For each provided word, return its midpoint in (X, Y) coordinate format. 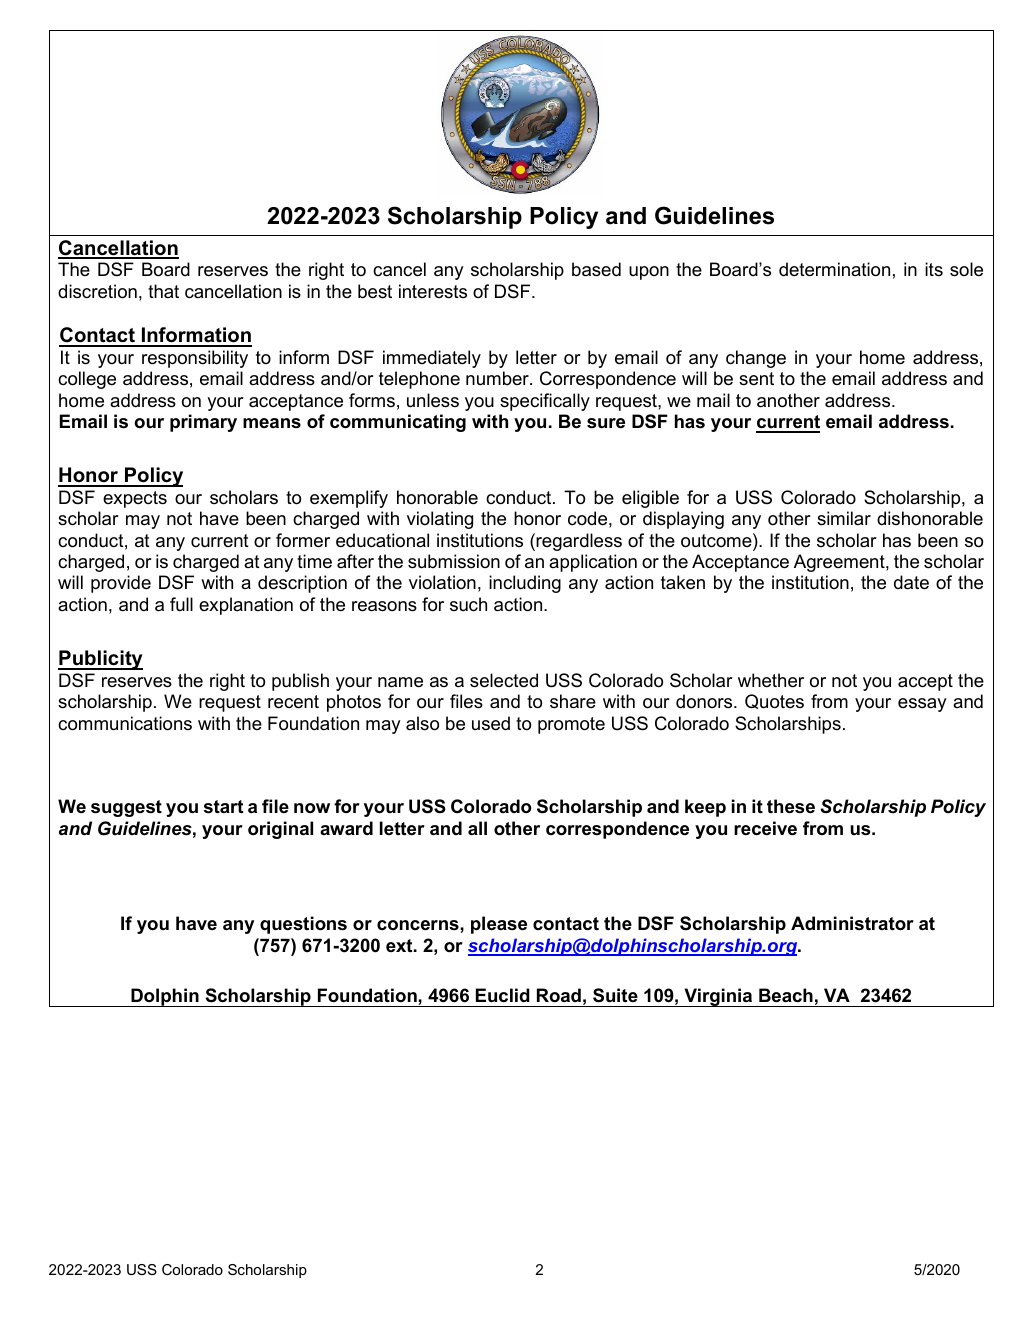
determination (834, 269)
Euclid (503, 995)
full (181, 604)
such (468, 604)
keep (705, 808)
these (791, 806)
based (596, 269)
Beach (786, 995)
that (163, 291)
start (223, 807)
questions (303, 925)
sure (606, 423)
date (911, 582)
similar (844, 518)
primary (203, 423)
